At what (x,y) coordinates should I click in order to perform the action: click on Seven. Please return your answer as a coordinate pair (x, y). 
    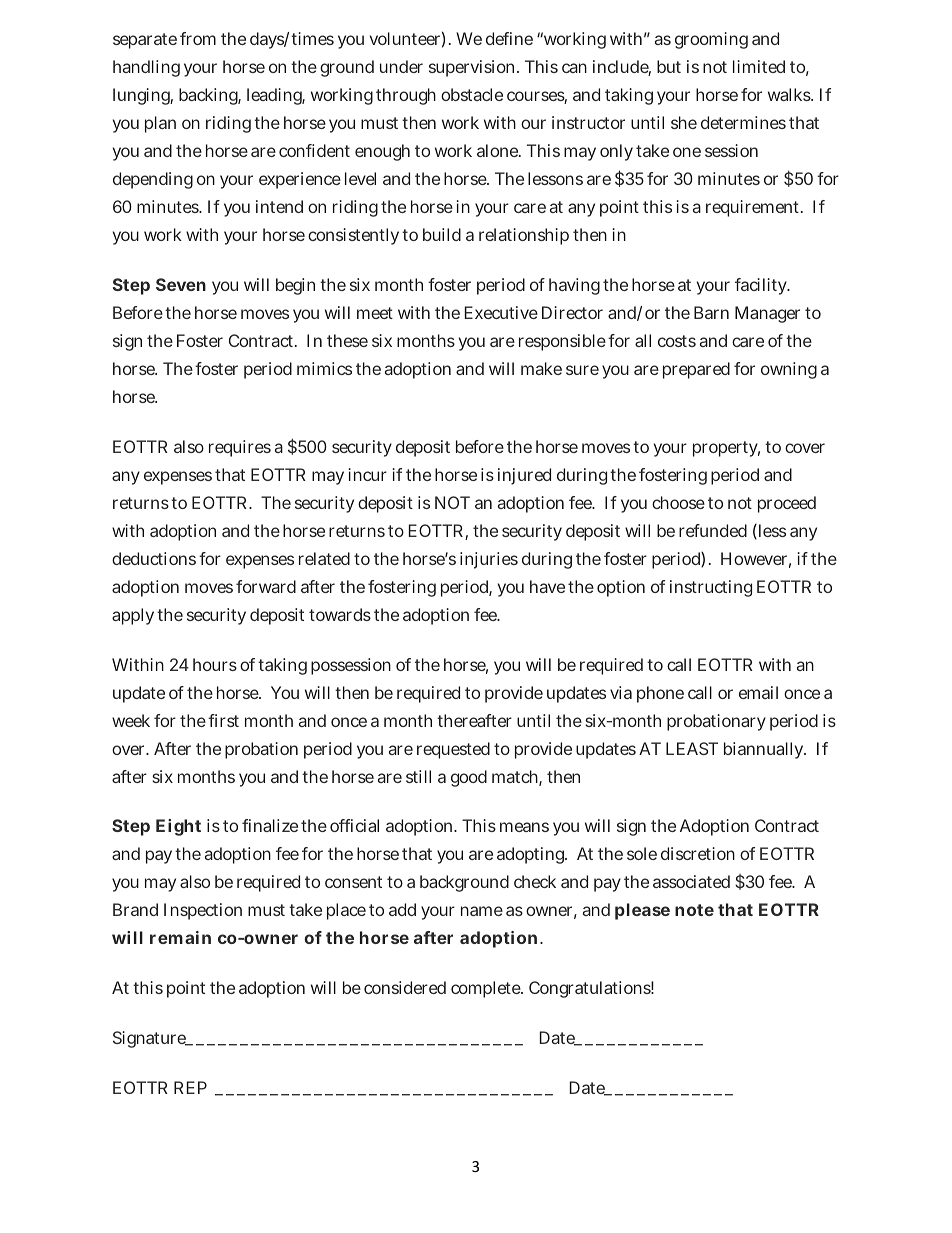
    Looking at the image, I should click on (181, 284).
